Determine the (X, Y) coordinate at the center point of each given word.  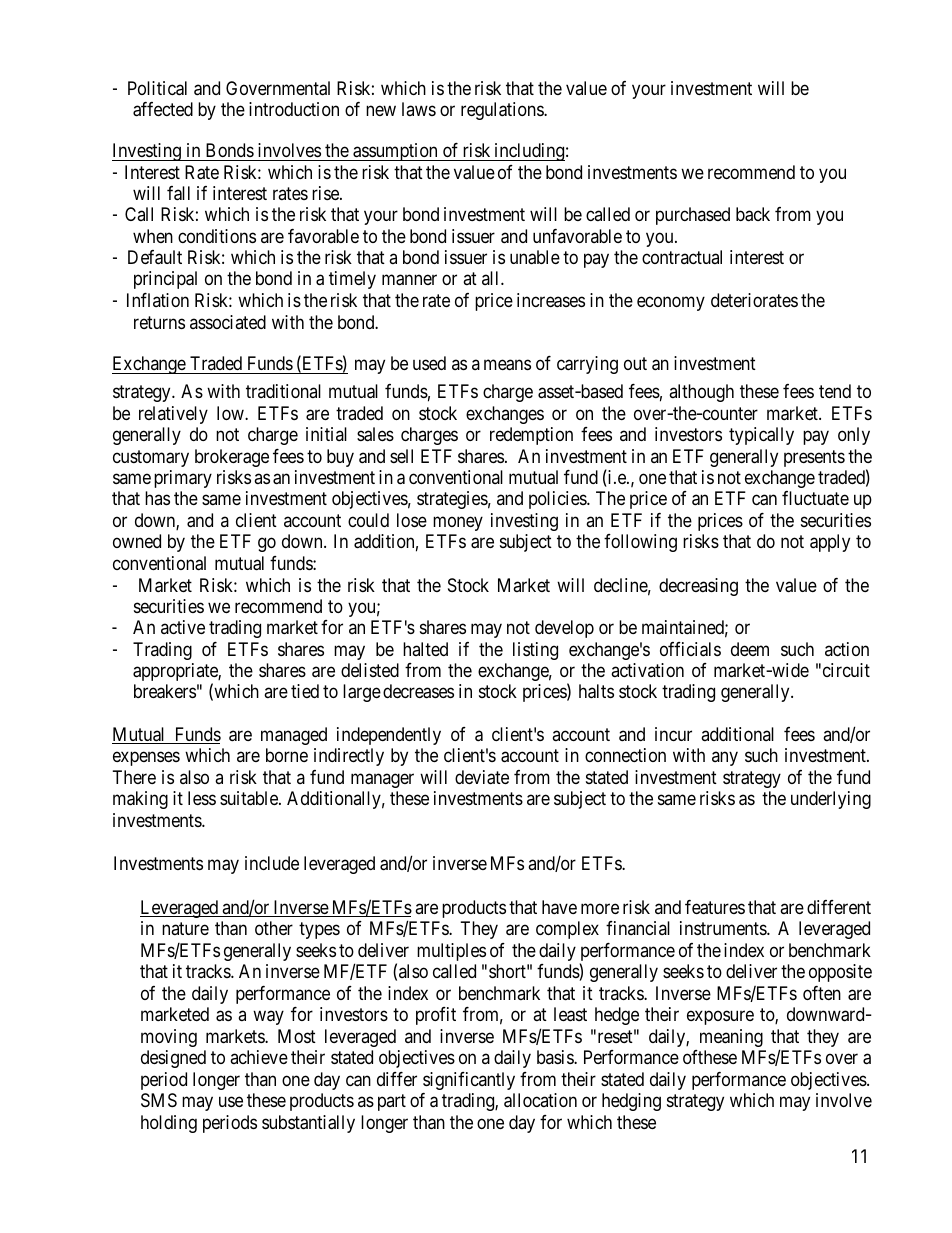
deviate (482, 777)
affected (163, 109)
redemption (531, 436)
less (202, 798)
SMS (159, 1100)
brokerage (232, 458)
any (725, 759)
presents (814, 458)
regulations (503, 111)
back (753, 214)
